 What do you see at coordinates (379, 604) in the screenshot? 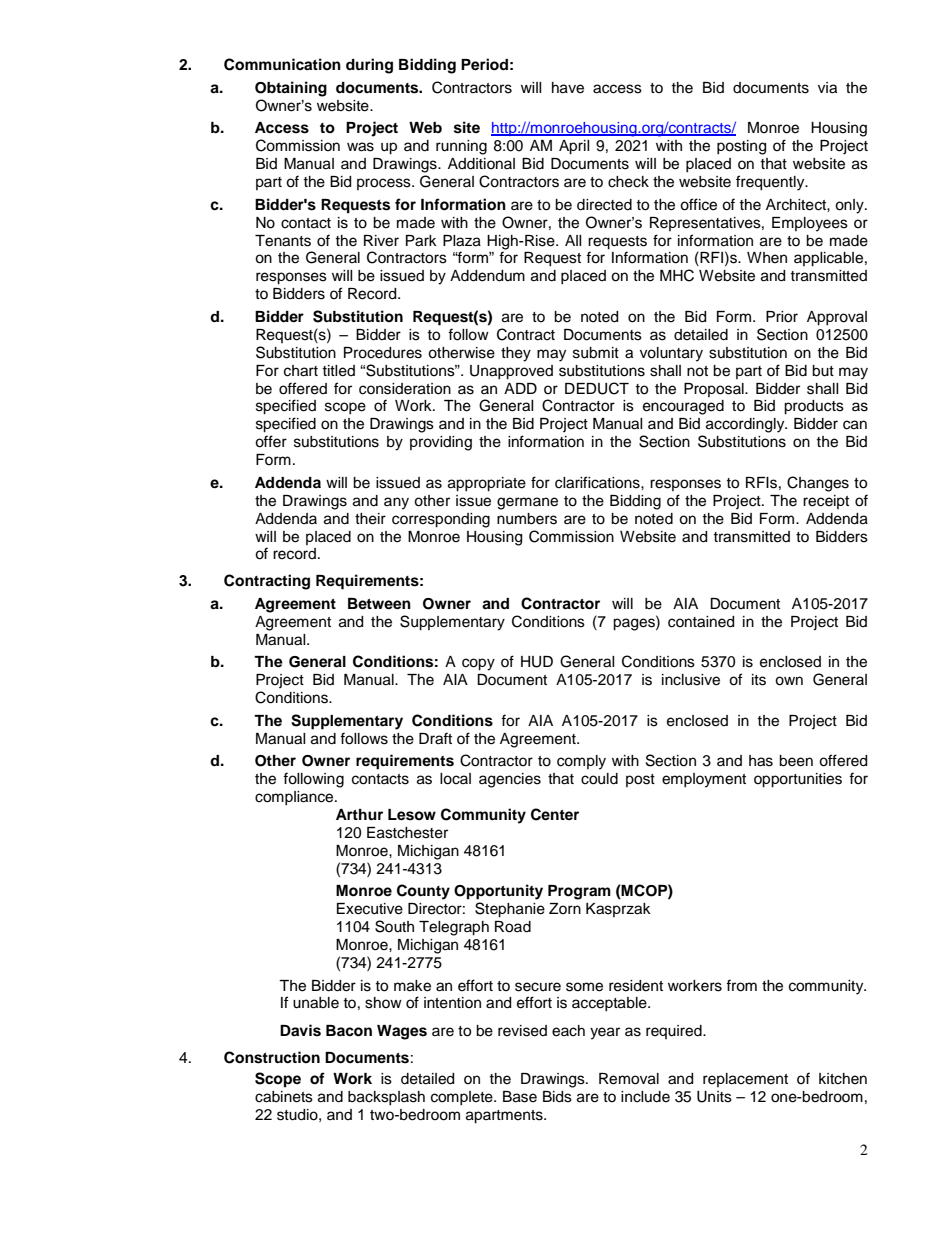
I see `Between` at bounding box center [379, 604].
